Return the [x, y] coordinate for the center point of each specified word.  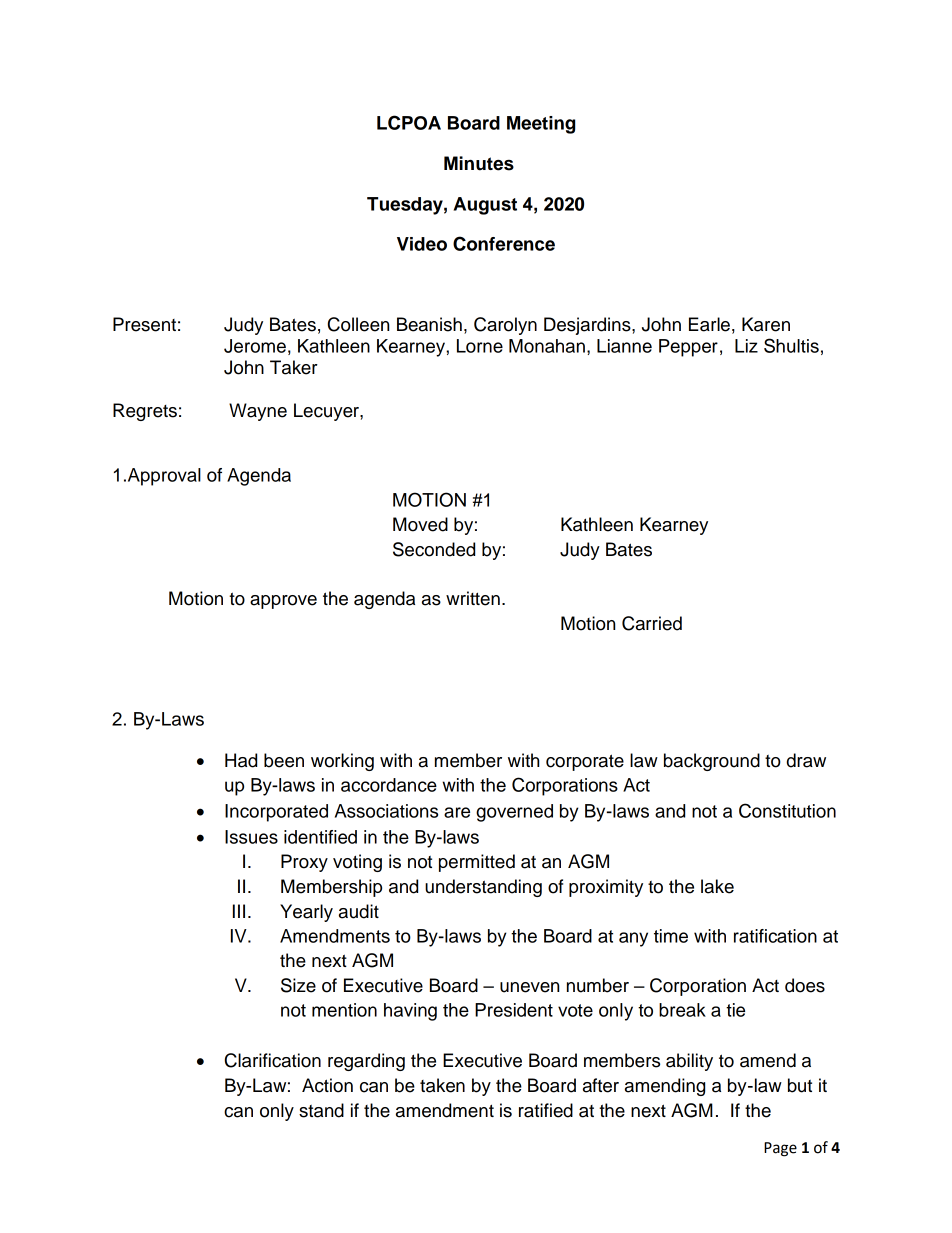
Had [241, 760]
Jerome [255, 346]
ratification [775, 936]
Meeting [541, 125]
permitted [477, 863]
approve [283, 602]
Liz [746, 346]
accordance [389, 785]
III [239, 911]
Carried [652, 623]
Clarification [273, 1060]
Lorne [480, 346]
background [712, 762]
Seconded [434, 549]
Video [422, 244]
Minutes [479, 163]
